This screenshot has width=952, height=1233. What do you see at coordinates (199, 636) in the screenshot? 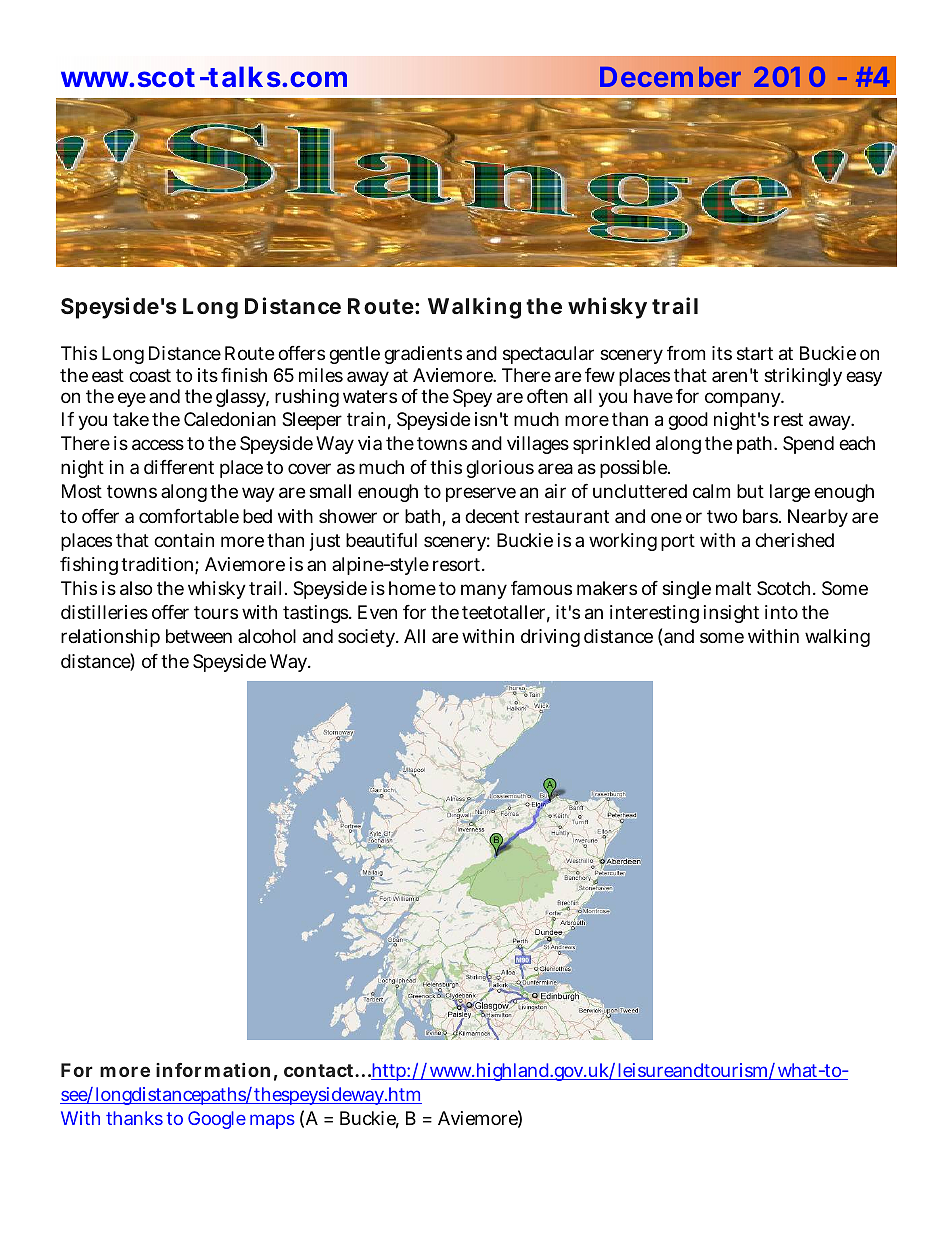
I see `between` at bounding box center [199, 636].
